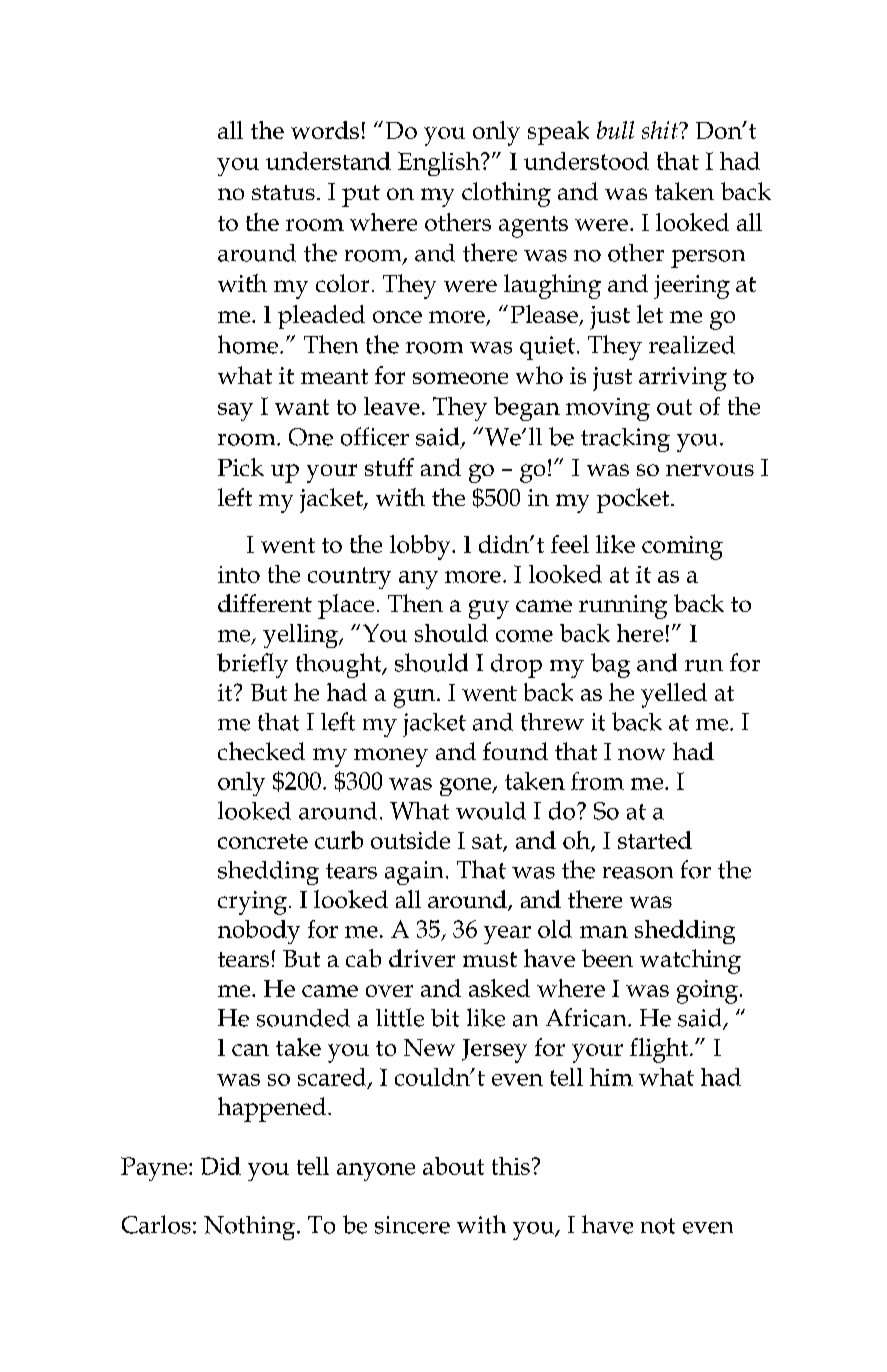 Image resolution: width=887 pixels, height=1372 pixels. Describe the element at coordinates (440, 164) in the screenshot. I see `English` at that location.
